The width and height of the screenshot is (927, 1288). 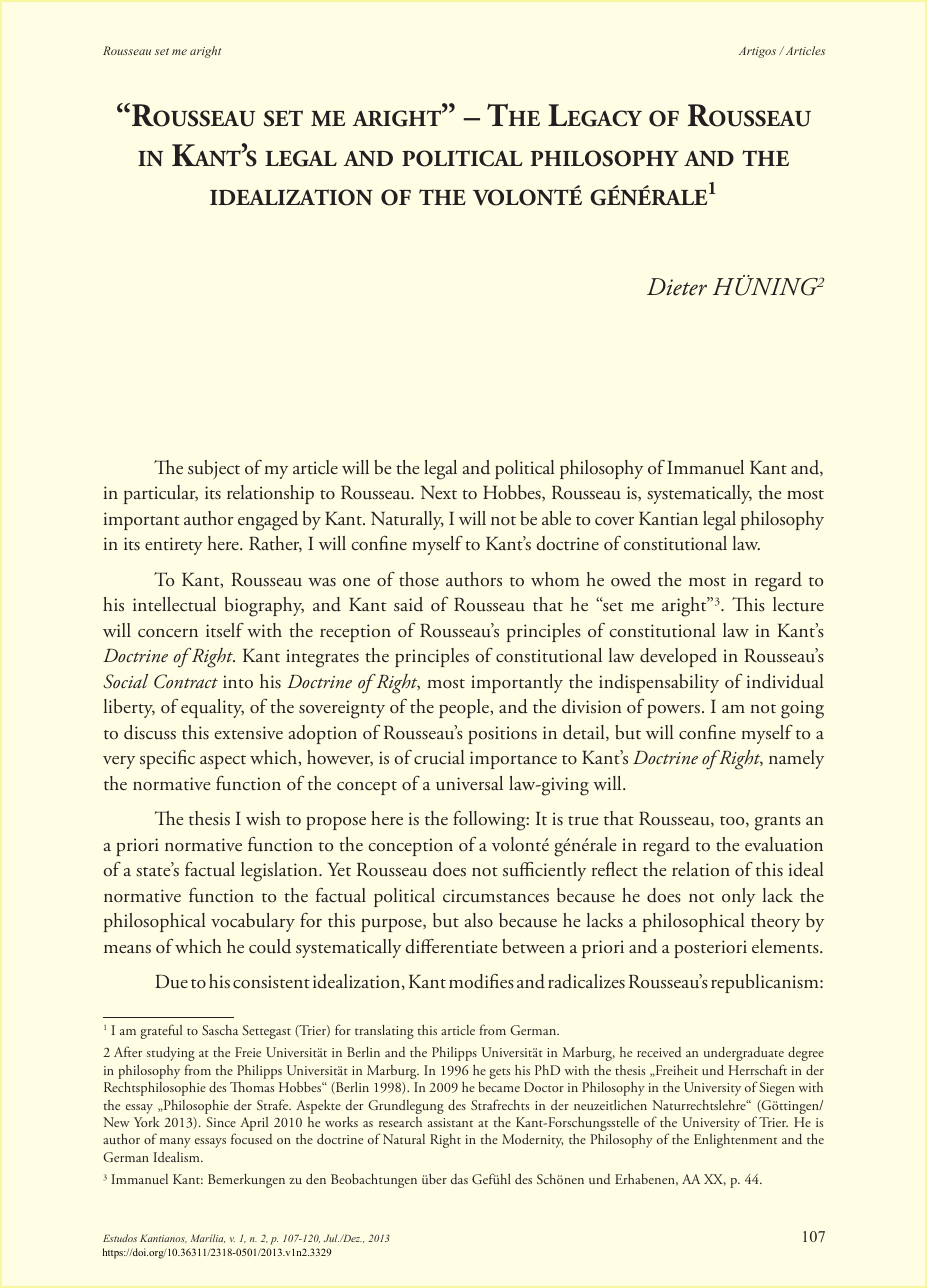 What do you see at coordinates (175, 1143) in the screenshot?
I see `many` at bounding box center [175, 1143].
